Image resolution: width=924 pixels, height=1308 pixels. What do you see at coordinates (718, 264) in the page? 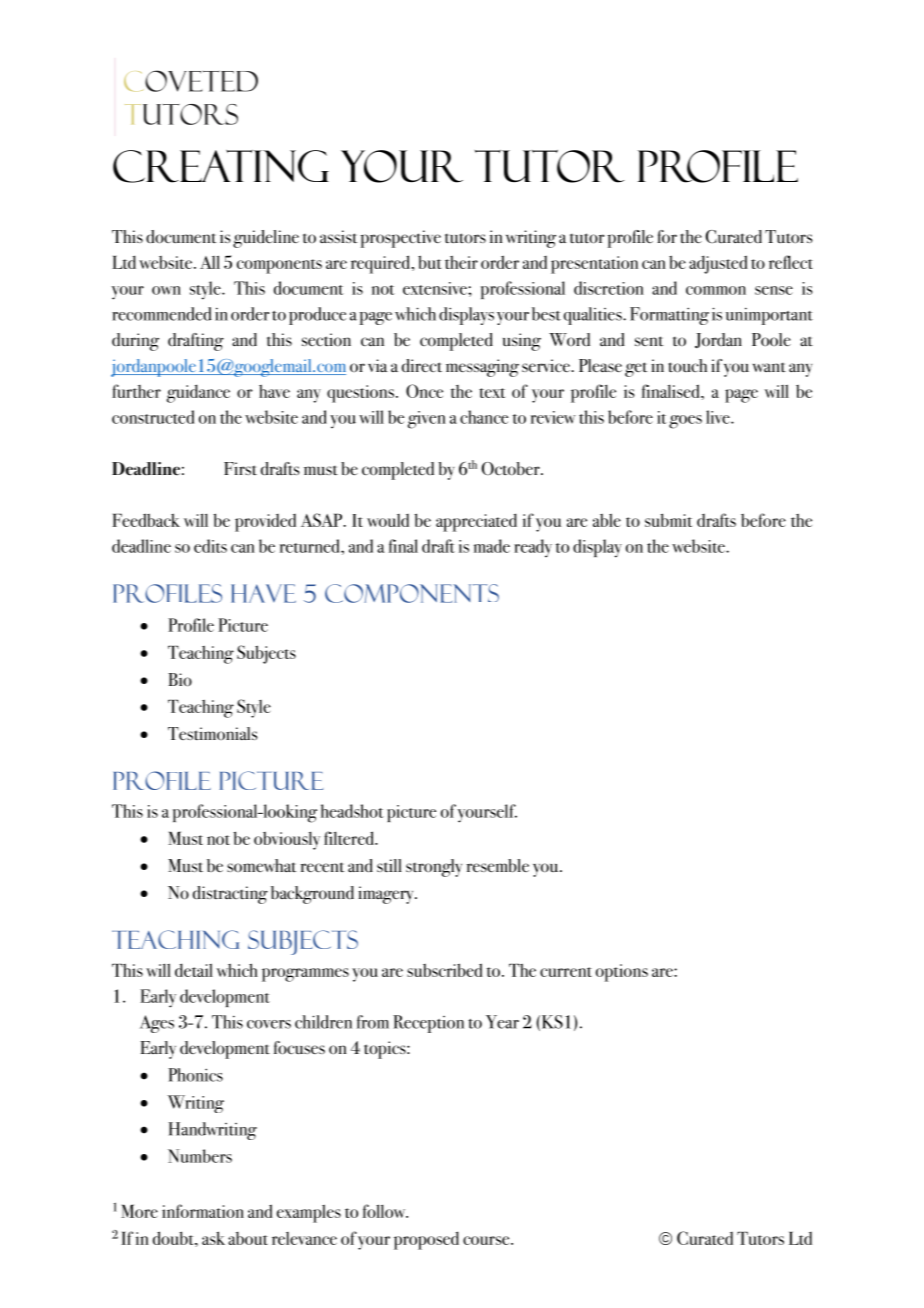
I see `adjusted` at bounding box center [718, 264].
